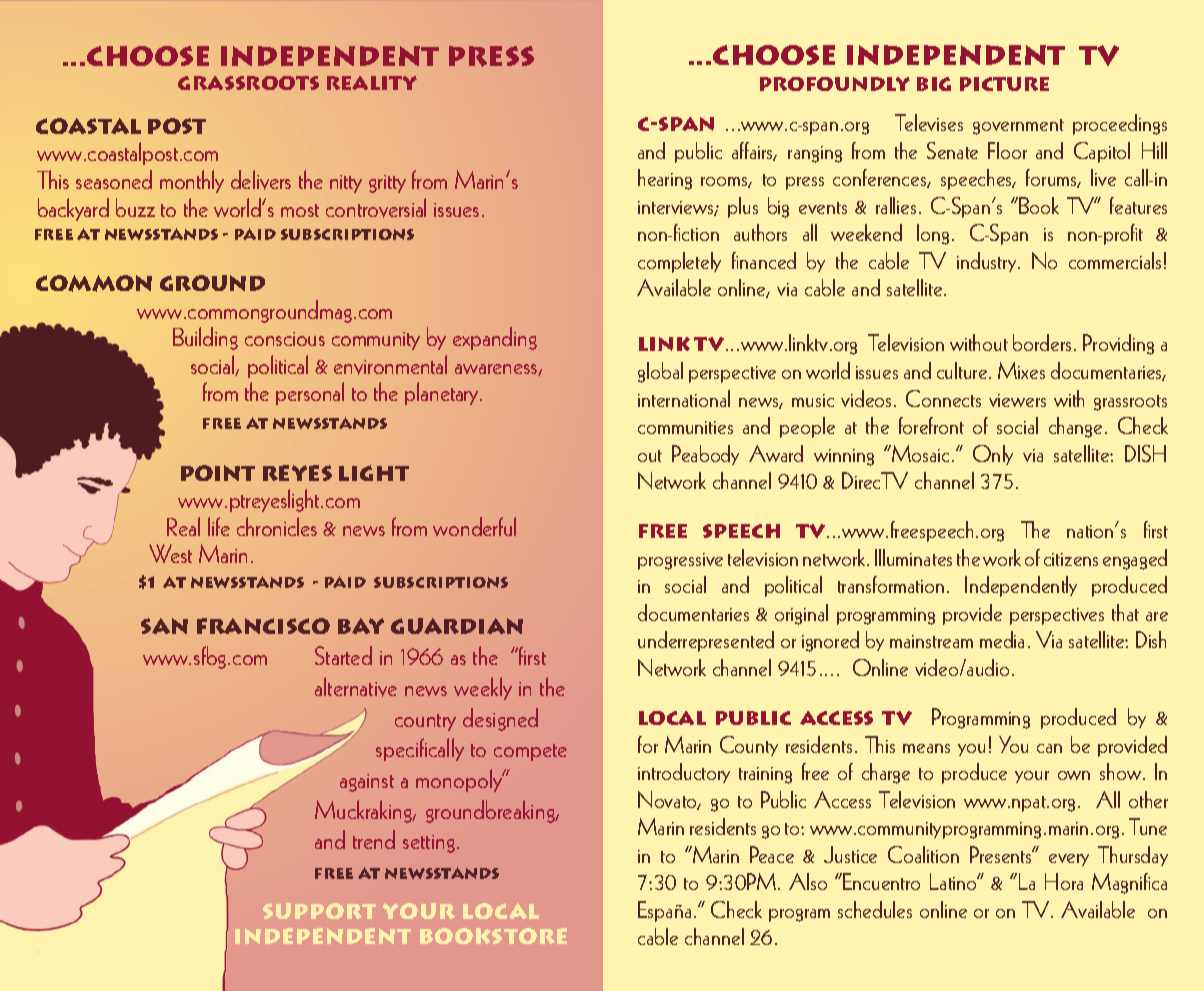 This page has width=1204, height=991. I want to click on affairs, so click(754, 151).
